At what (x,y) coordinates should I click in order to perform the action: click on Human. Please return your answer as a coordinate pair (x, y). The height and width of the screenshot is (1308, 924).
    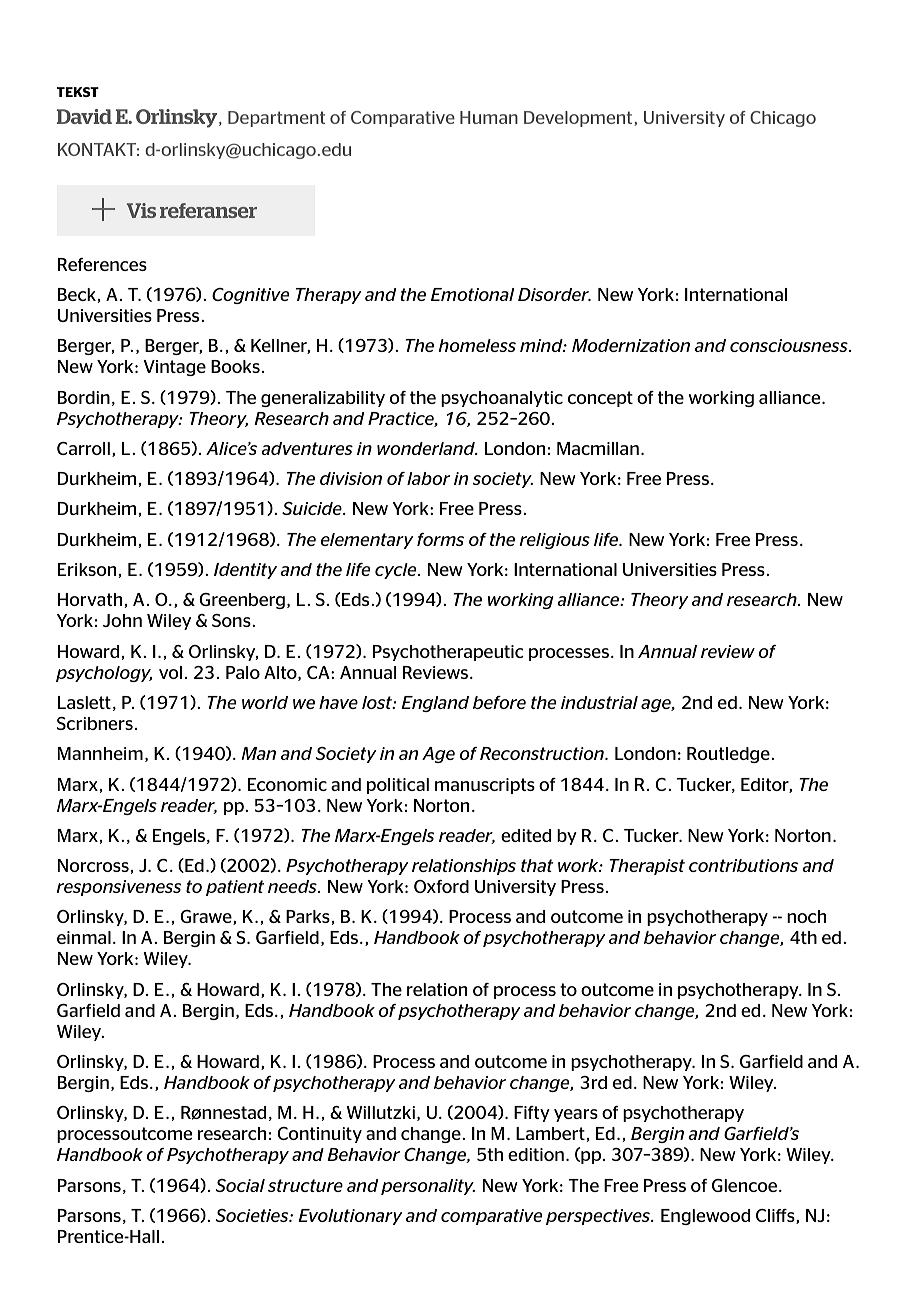
    Looking at the image, I should click on (489, 117).
